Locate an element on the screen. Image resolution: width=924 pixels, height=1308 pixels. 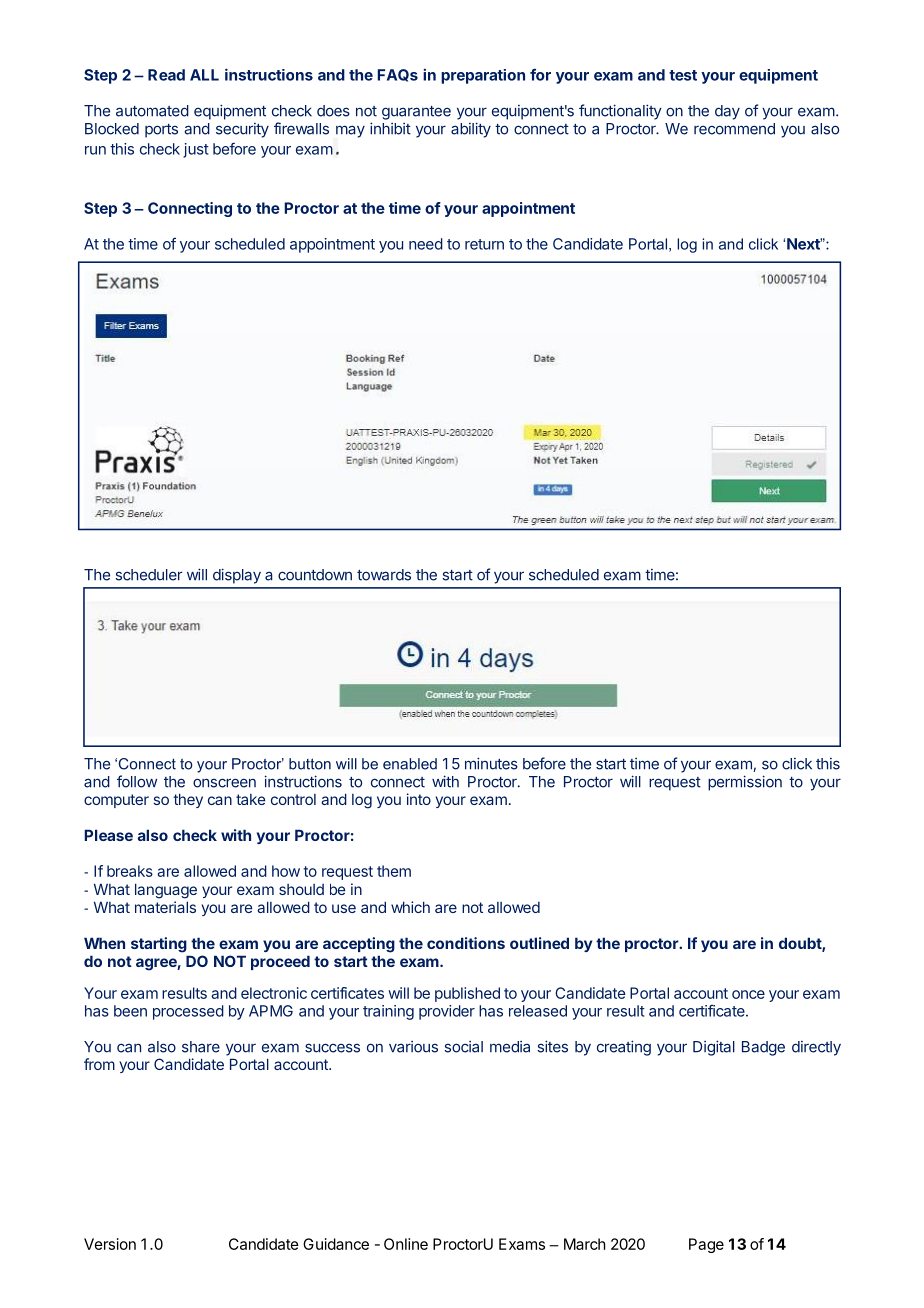
towards is located at coordinates (384, 575).
